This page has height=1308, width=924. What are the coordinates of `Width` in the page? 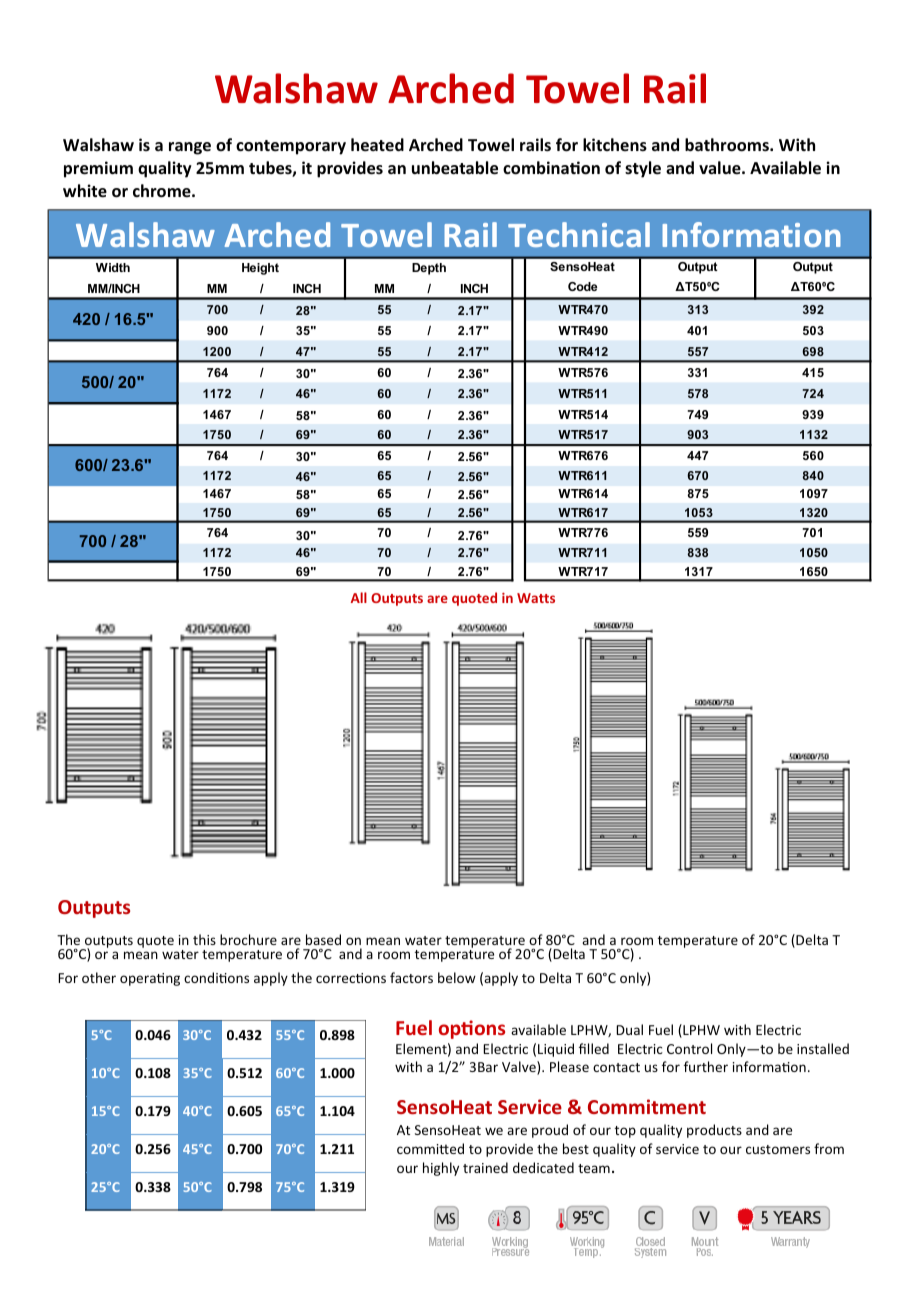 It's located at (113, 267).
